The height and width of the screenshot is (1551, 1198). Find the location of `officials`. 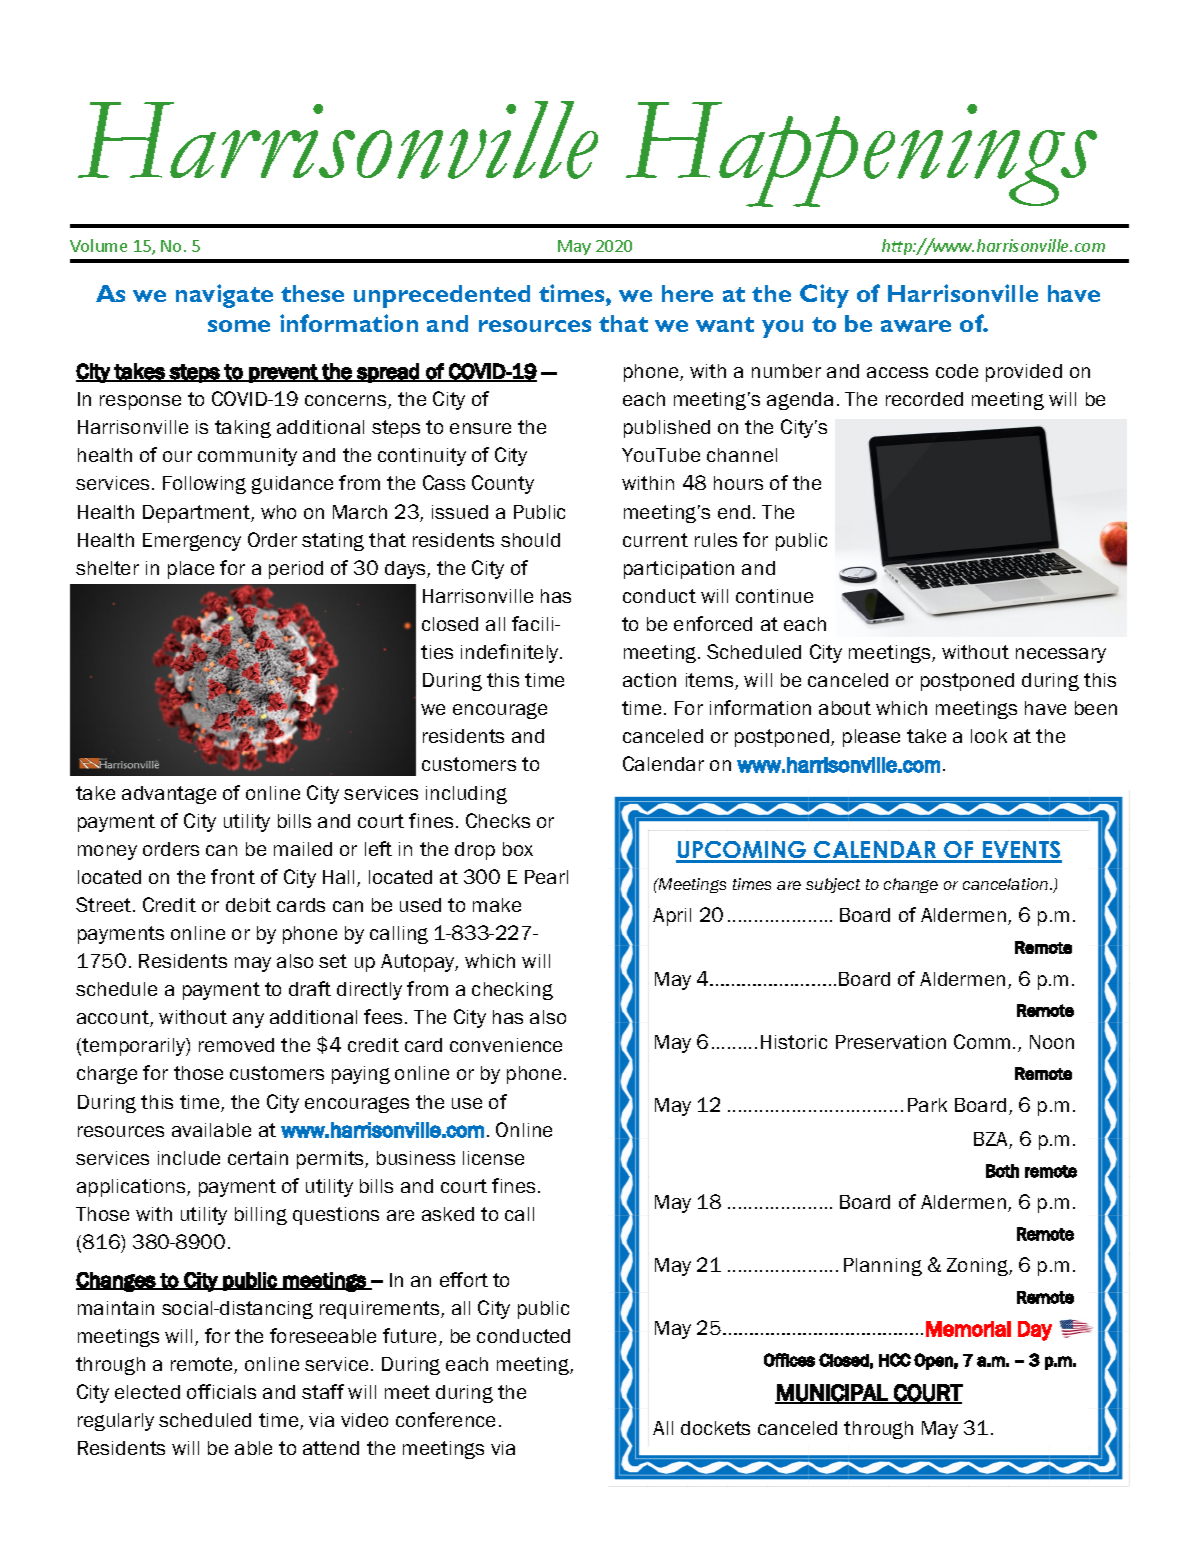

officials is located at coordinates (221, 1391).
